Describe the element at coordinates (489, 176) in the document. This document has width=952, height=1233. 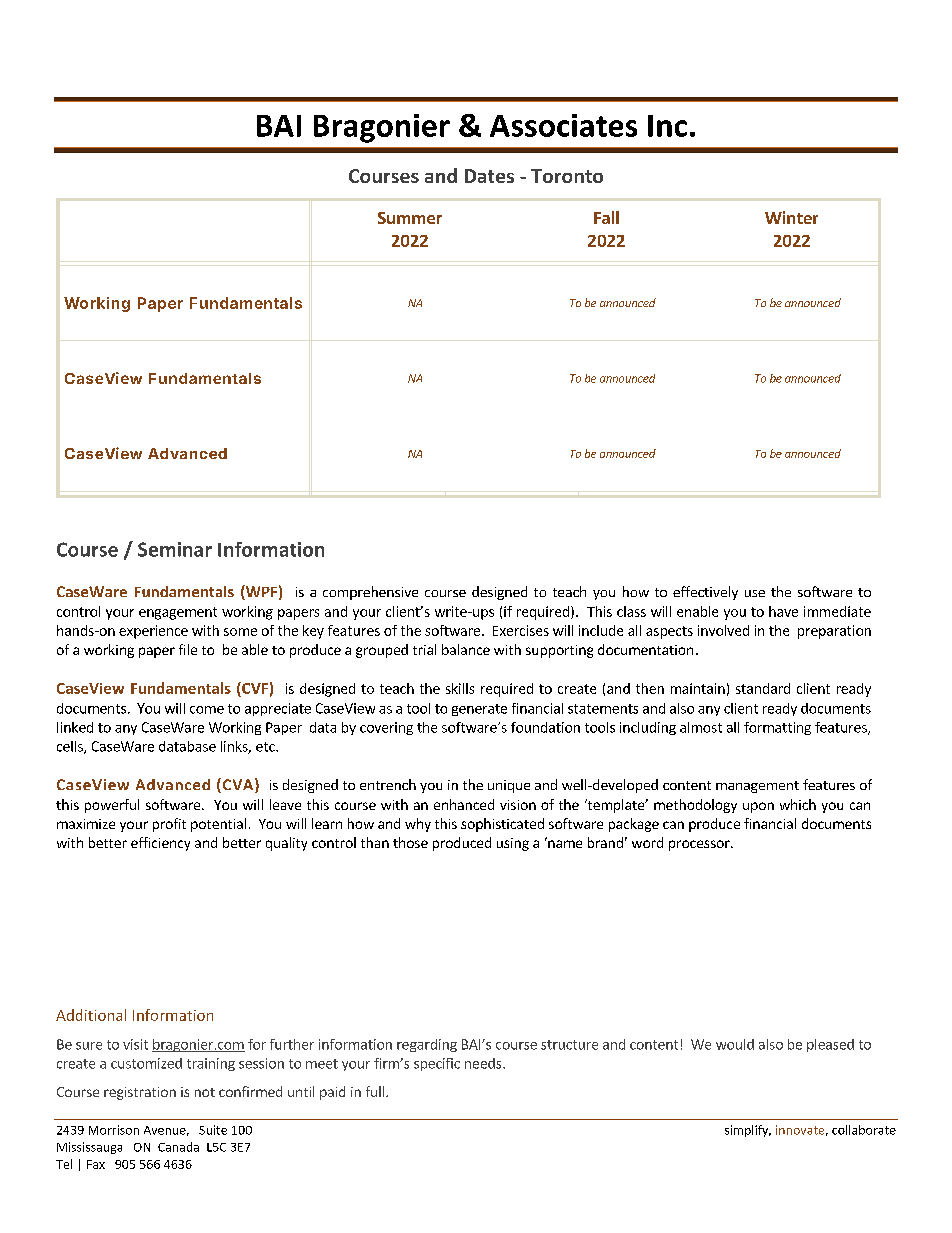
I see `Dates` at that location.
